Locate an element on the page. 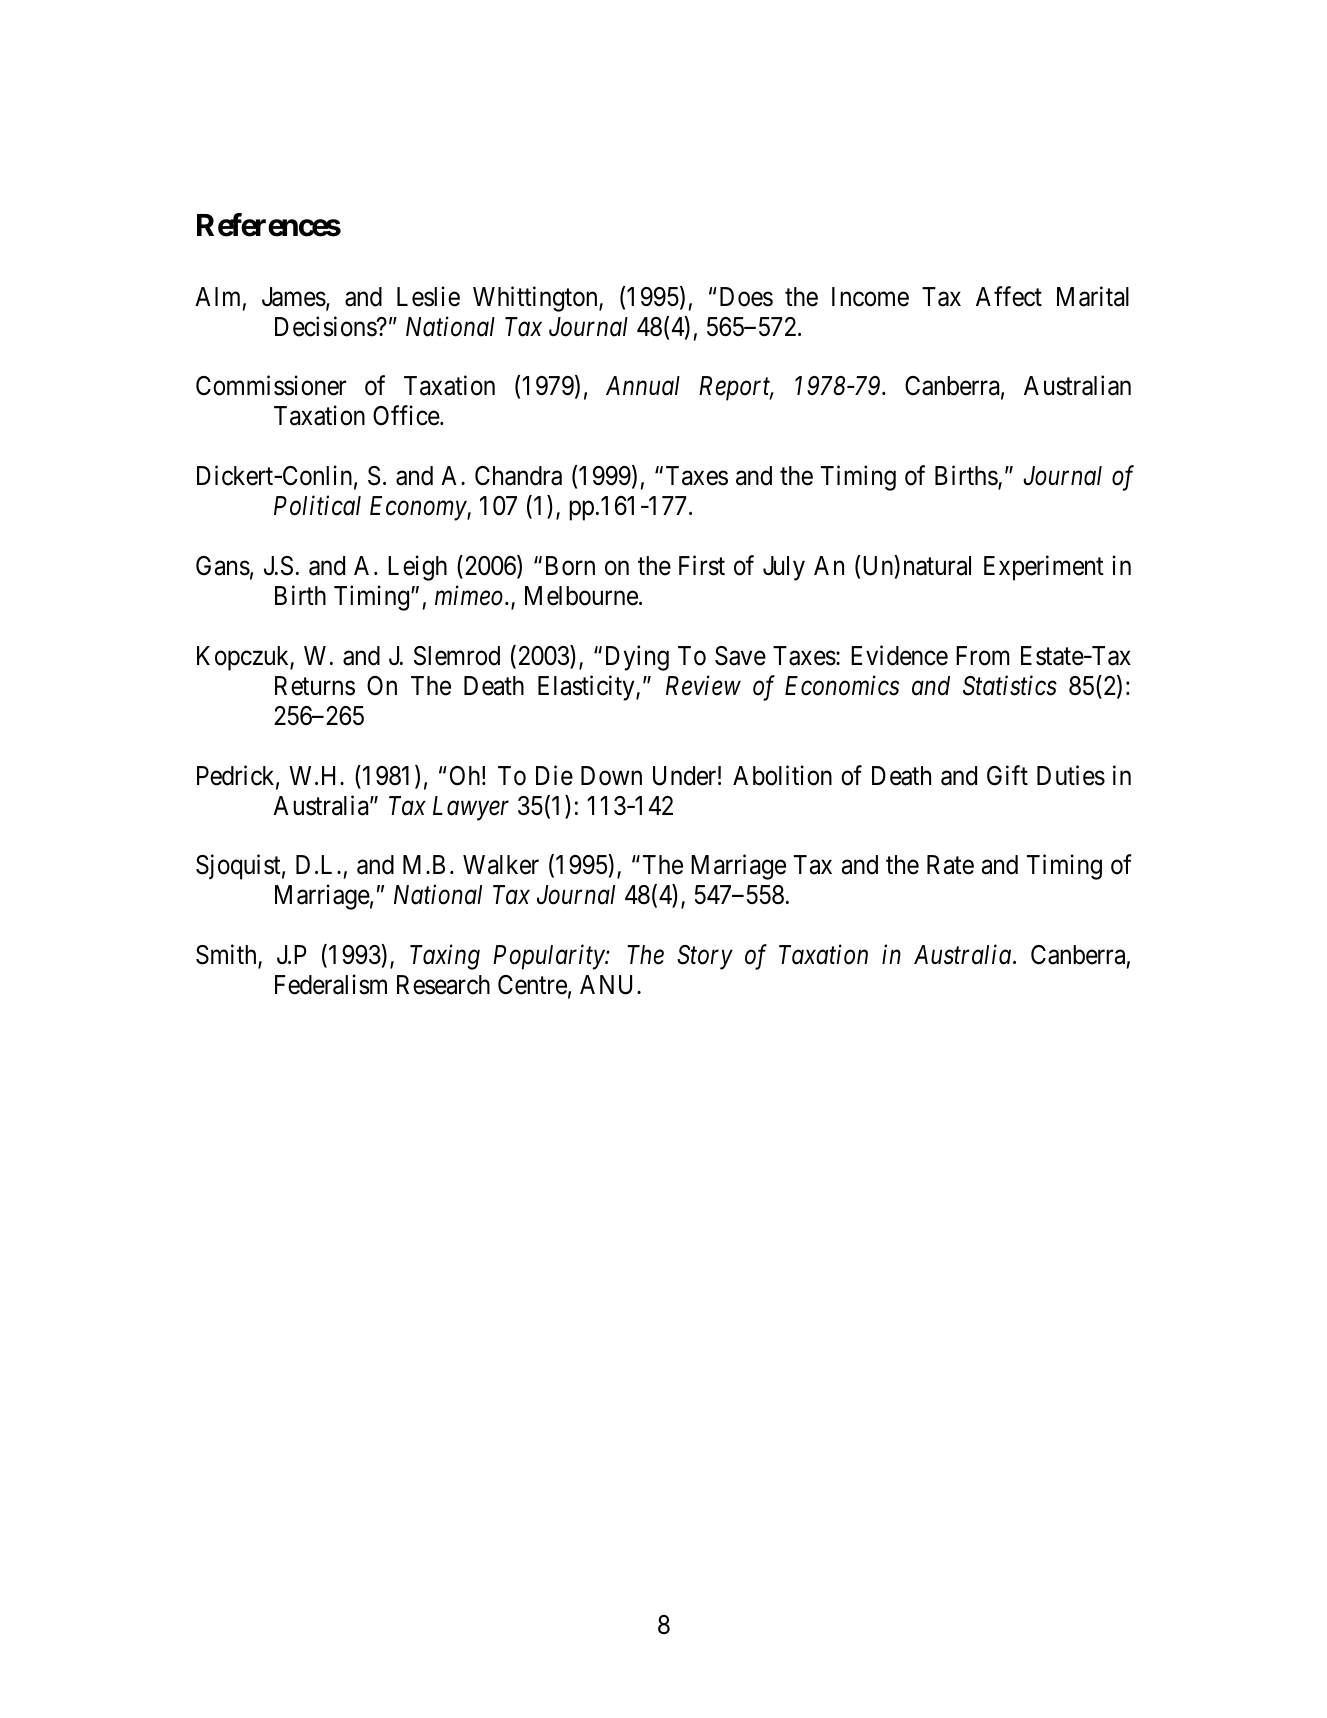 The image size is (1327, 1718). From is located at coordinates (983, 656).
